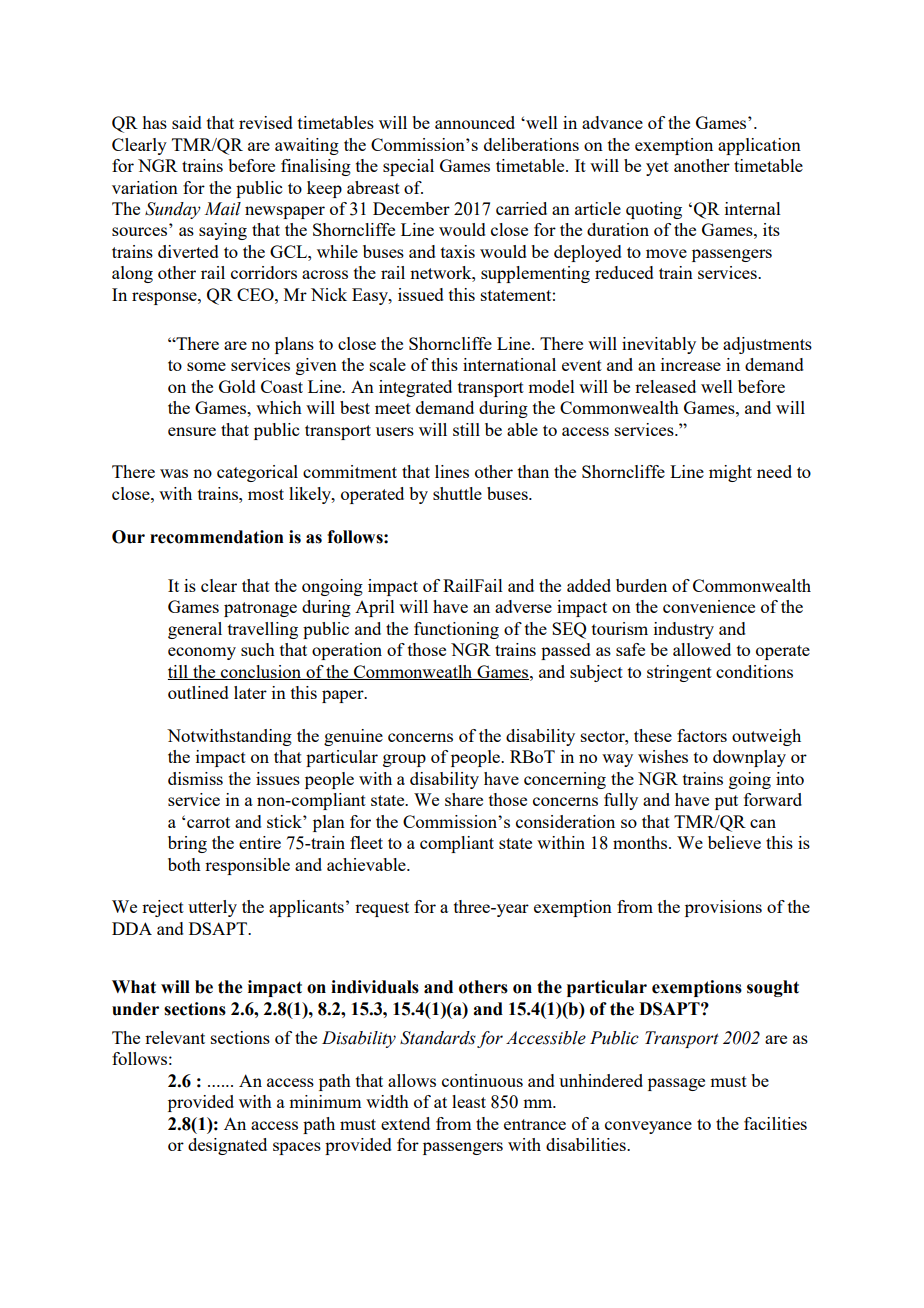 This screenshot has width=924, height=1308. Describe the element at coordinates (227, 1146) in the screenshot. I see `designated` at that location.
